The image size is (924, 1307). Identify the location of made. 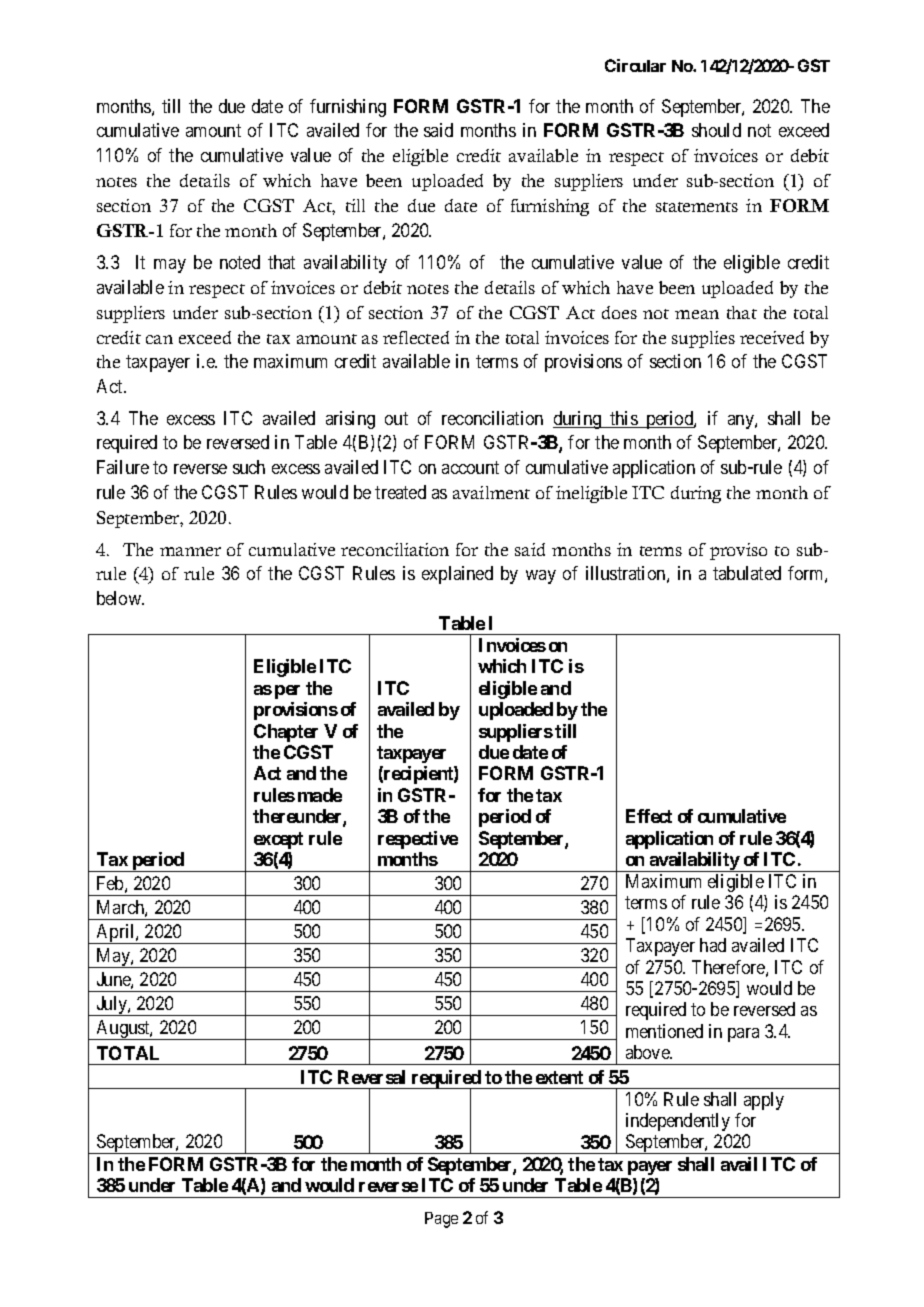
(320, 795).
